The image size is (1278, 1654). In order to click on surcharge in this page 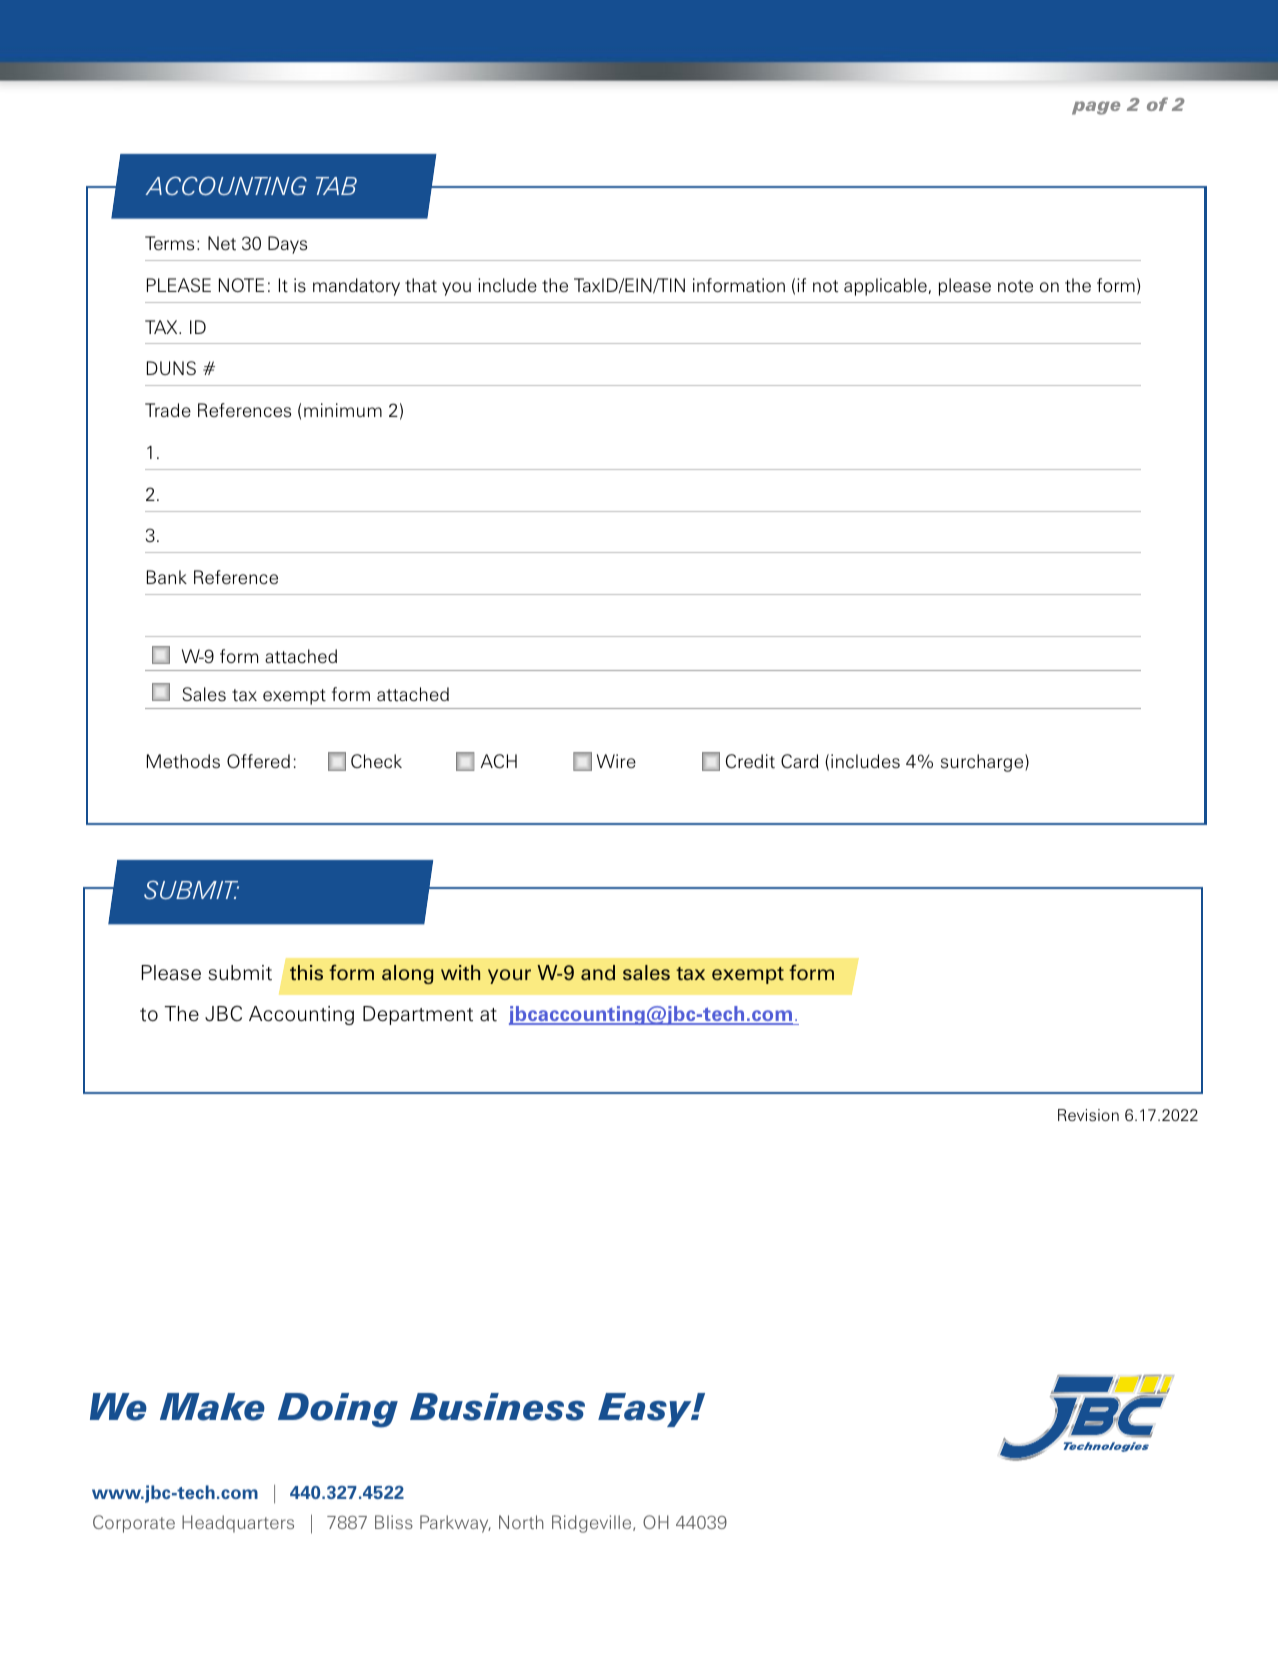, I will do `click(983, 763)`.
